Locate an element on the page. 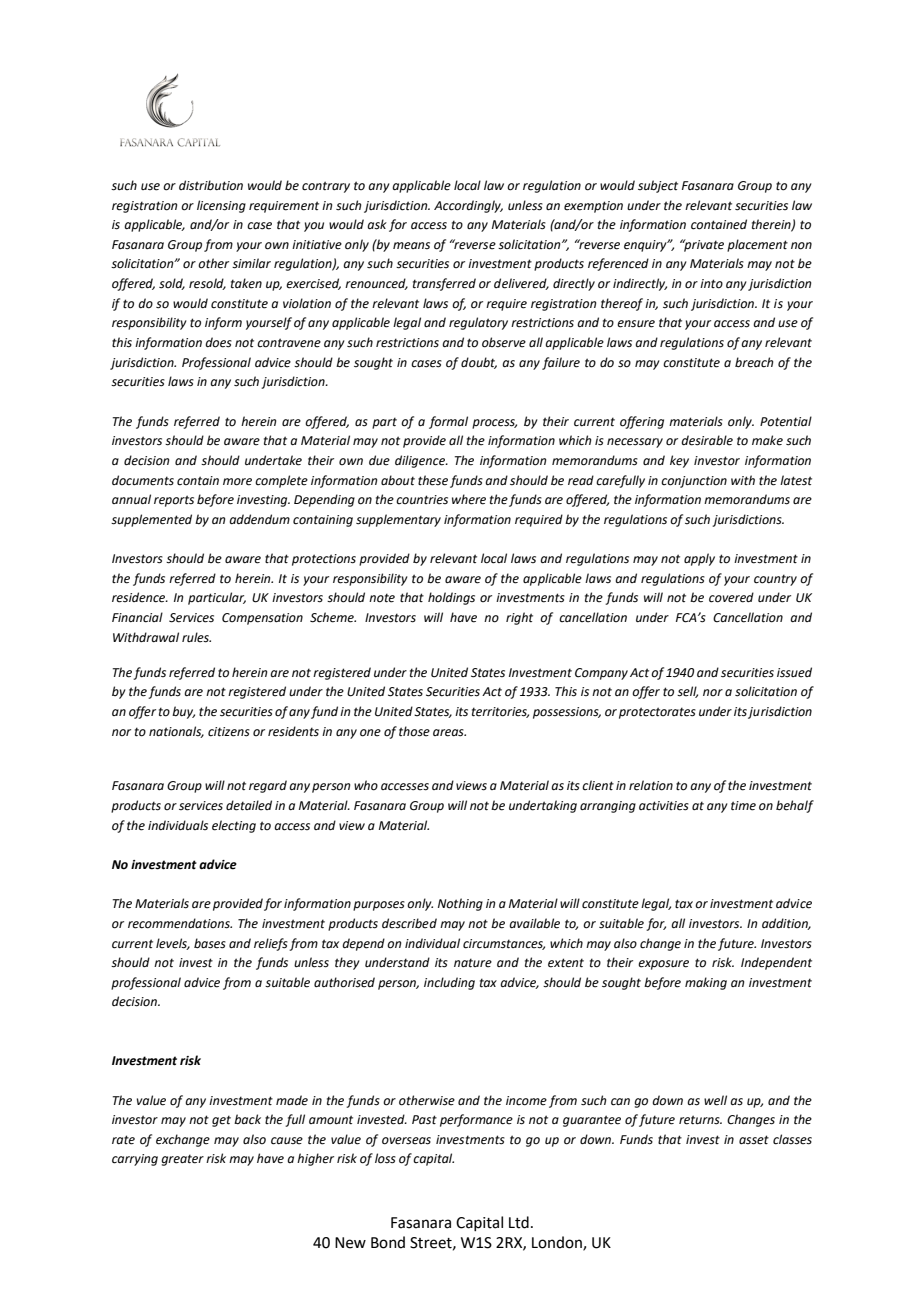  Ltd is located at coordinates (519, 1222).
